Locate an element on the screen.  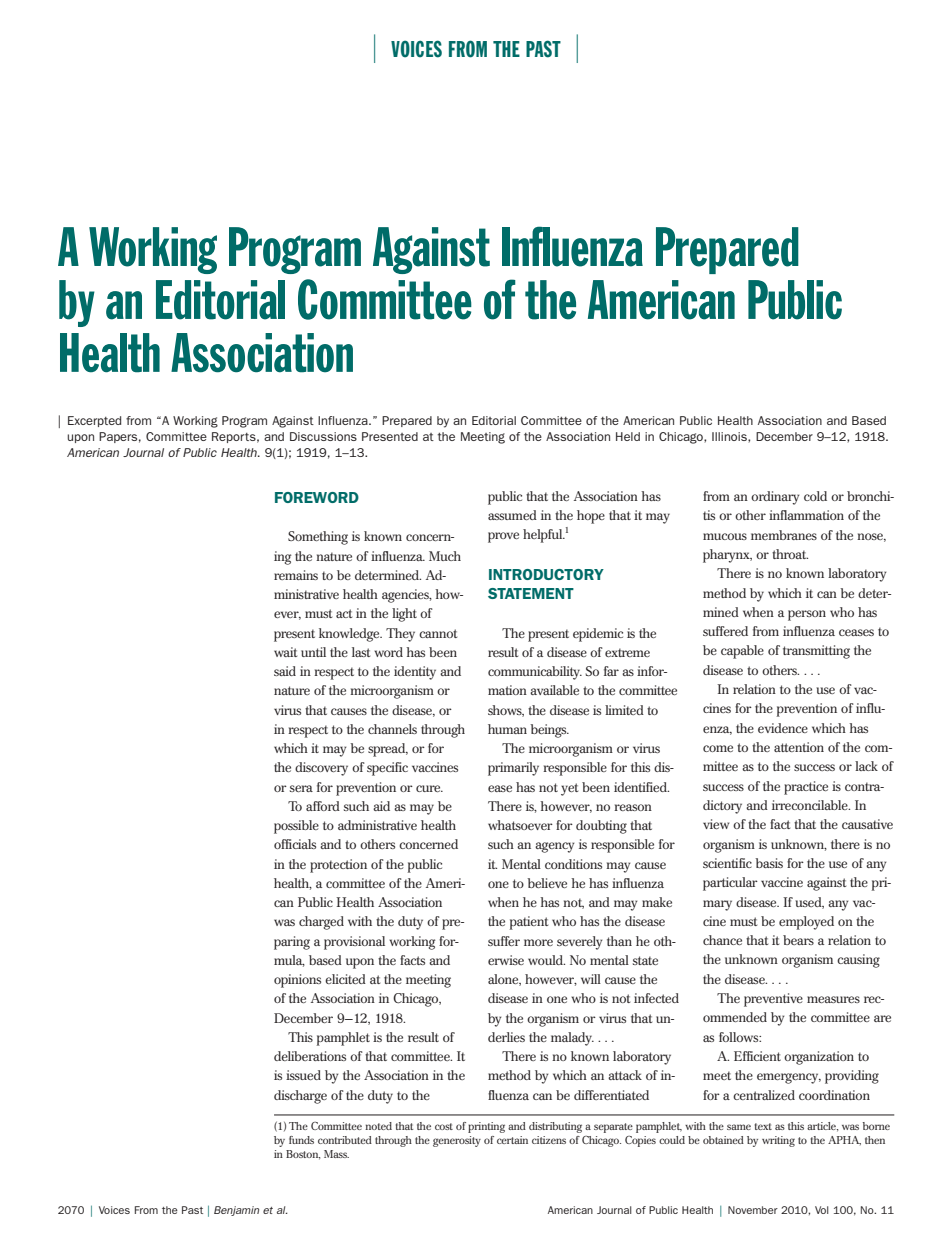
Excerpted is located at coordinates (94, 421).
